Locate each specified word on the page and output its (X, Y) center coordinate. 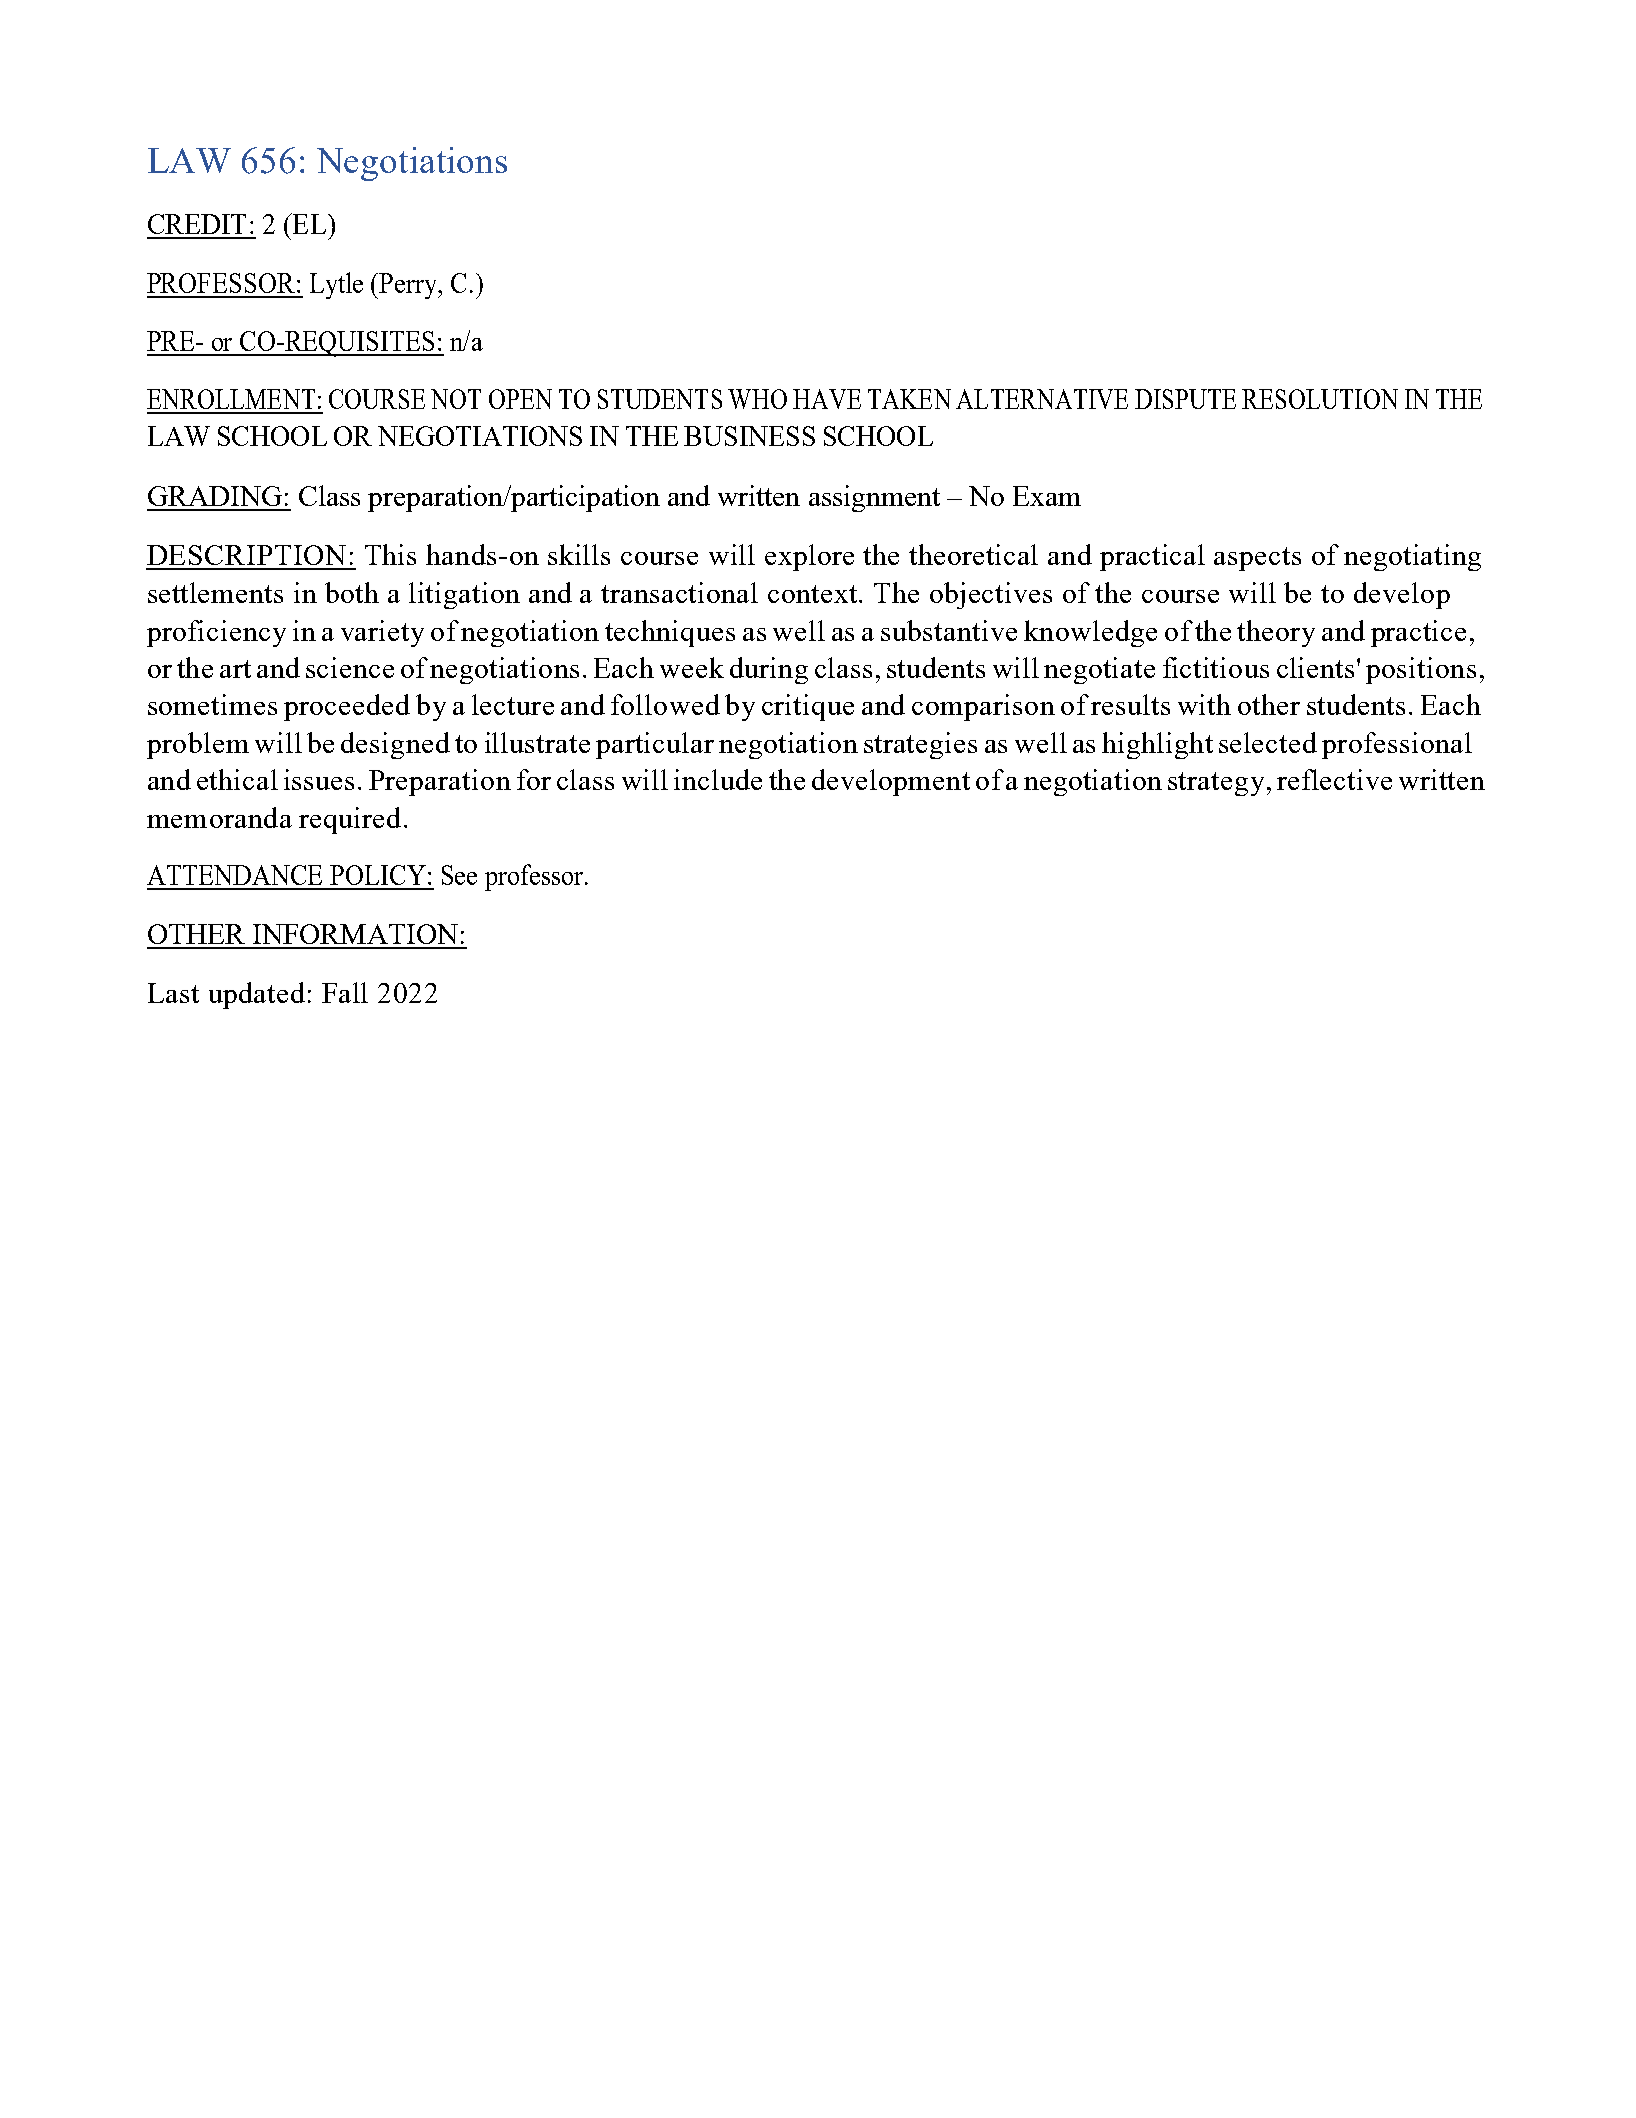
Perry (409, 286)
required (350, 820)
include (718, 779)
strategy (1216, 784)
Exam (1047, 496)
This (390, 554)
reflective (1334, 779)
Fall (345, 992)
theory (1276, 633)
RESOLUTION (1320, 399)
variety (382, 633)
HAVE (827, 399)
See (459, 875)
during (769, 670)
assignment (874, 498)
